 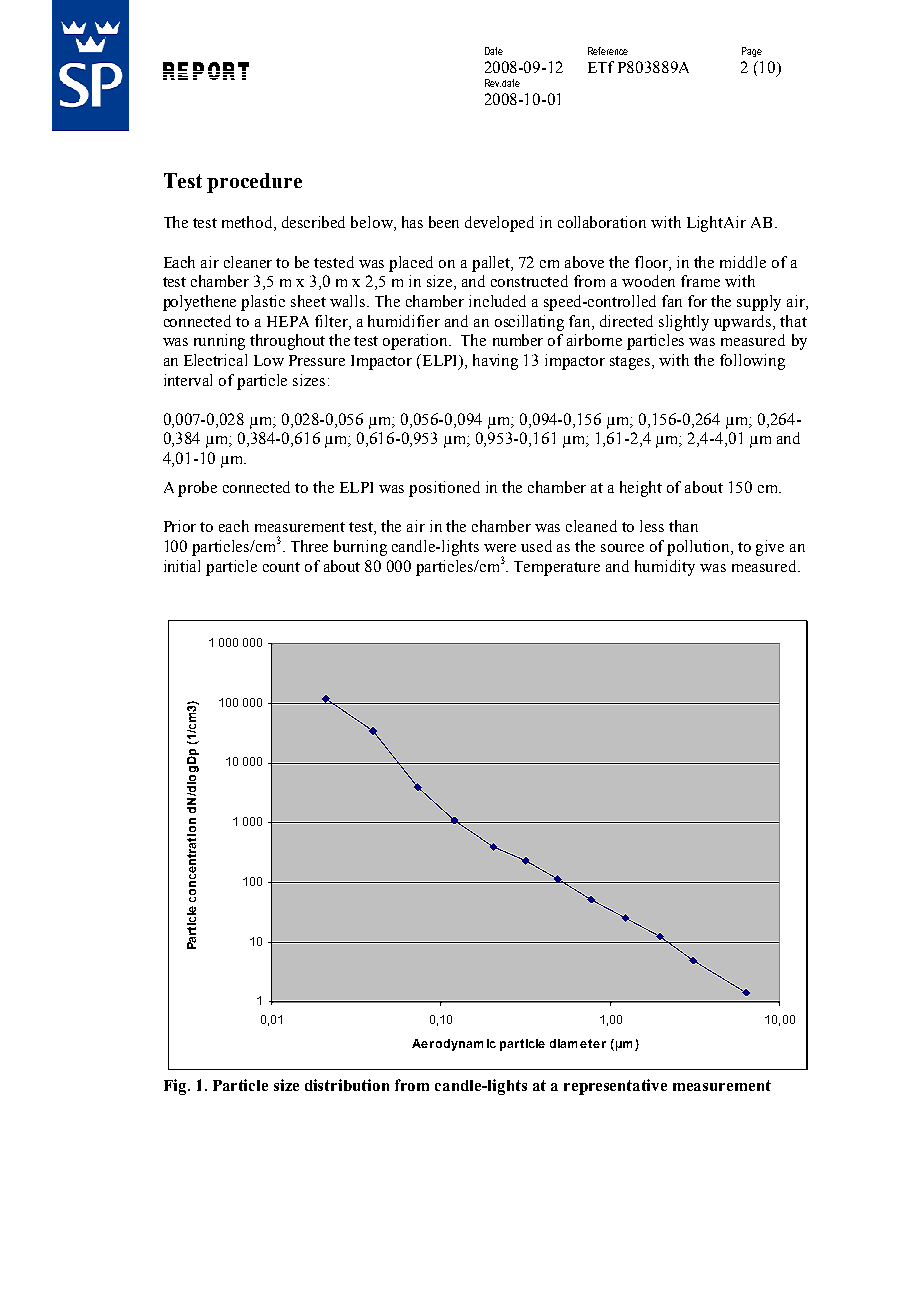 What do you see at coordinates (281, 567) in the page?
I see `count` at bounding box center [281, 567].
